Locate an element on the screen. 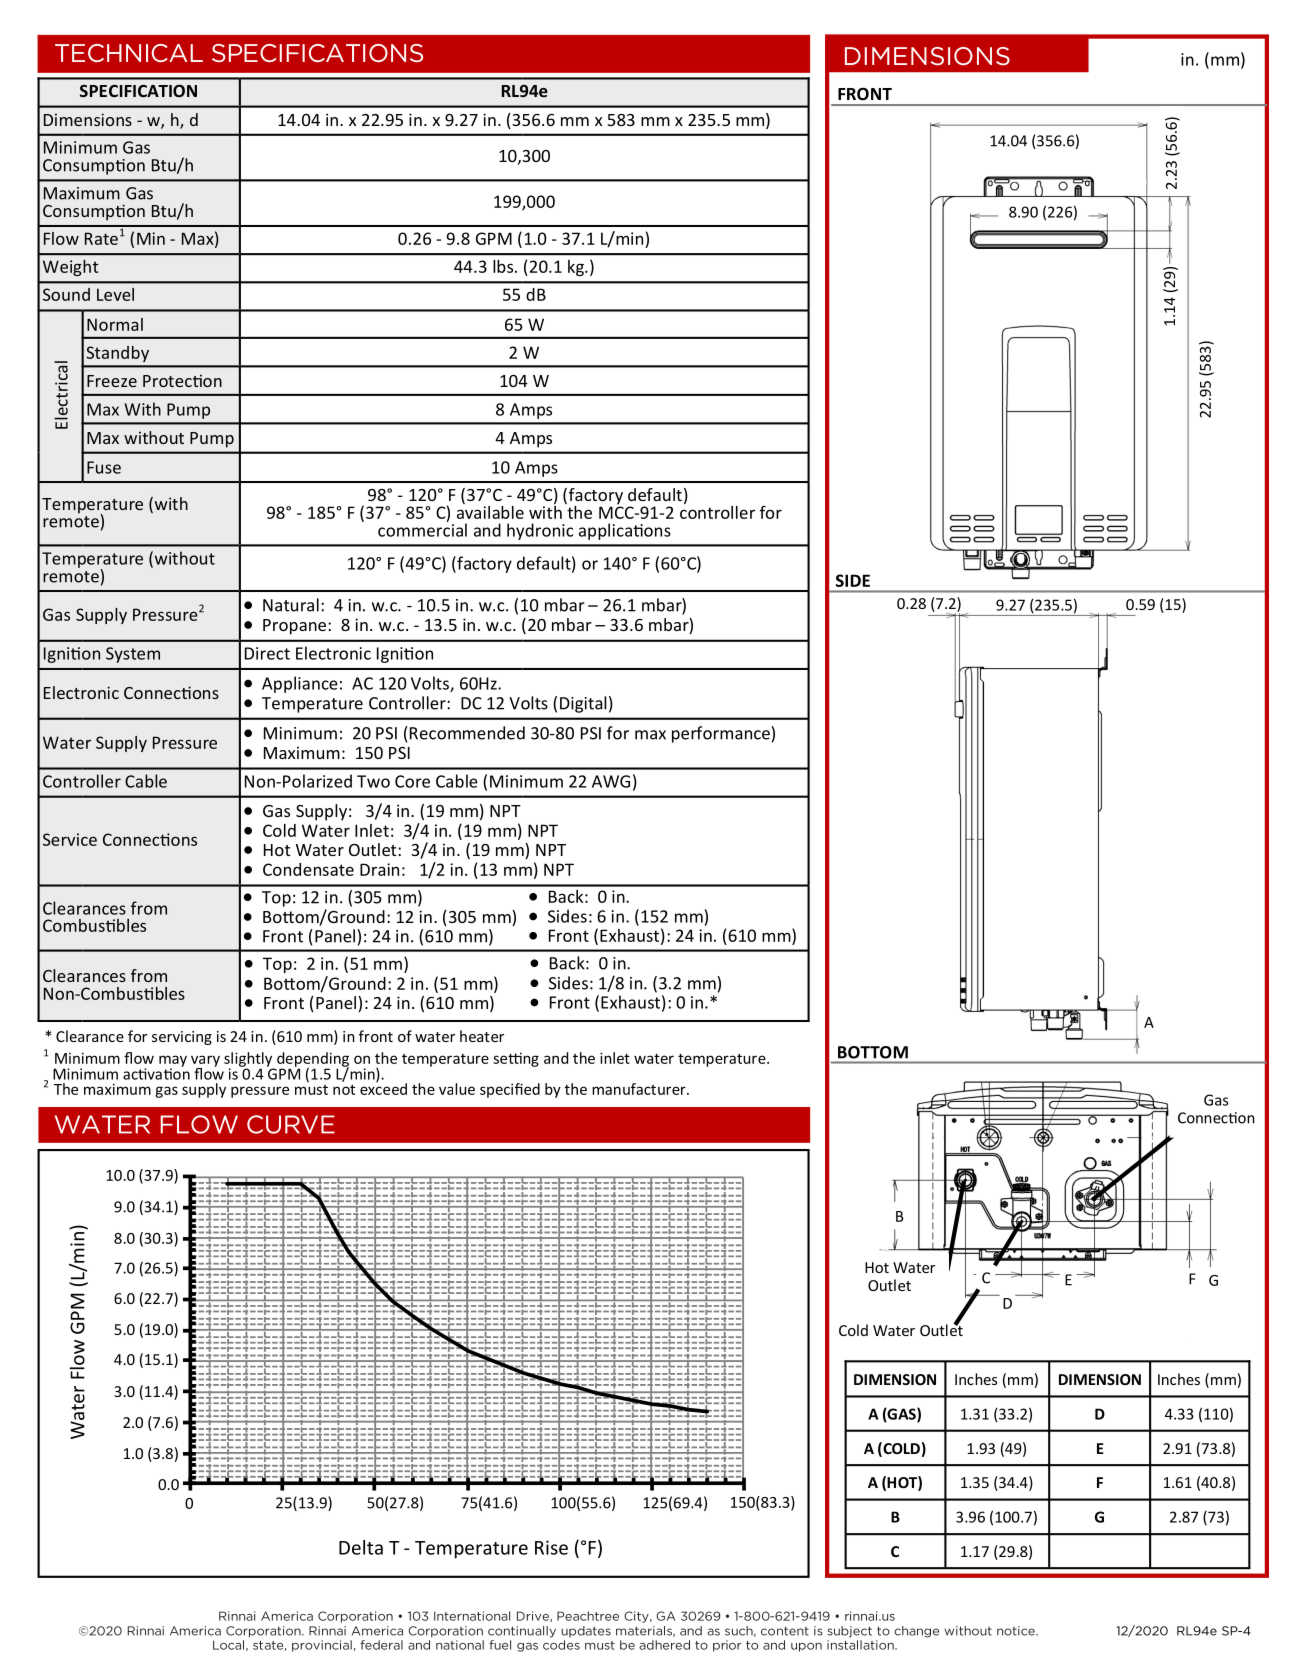  Protection is located at coordinates (182, 380).
